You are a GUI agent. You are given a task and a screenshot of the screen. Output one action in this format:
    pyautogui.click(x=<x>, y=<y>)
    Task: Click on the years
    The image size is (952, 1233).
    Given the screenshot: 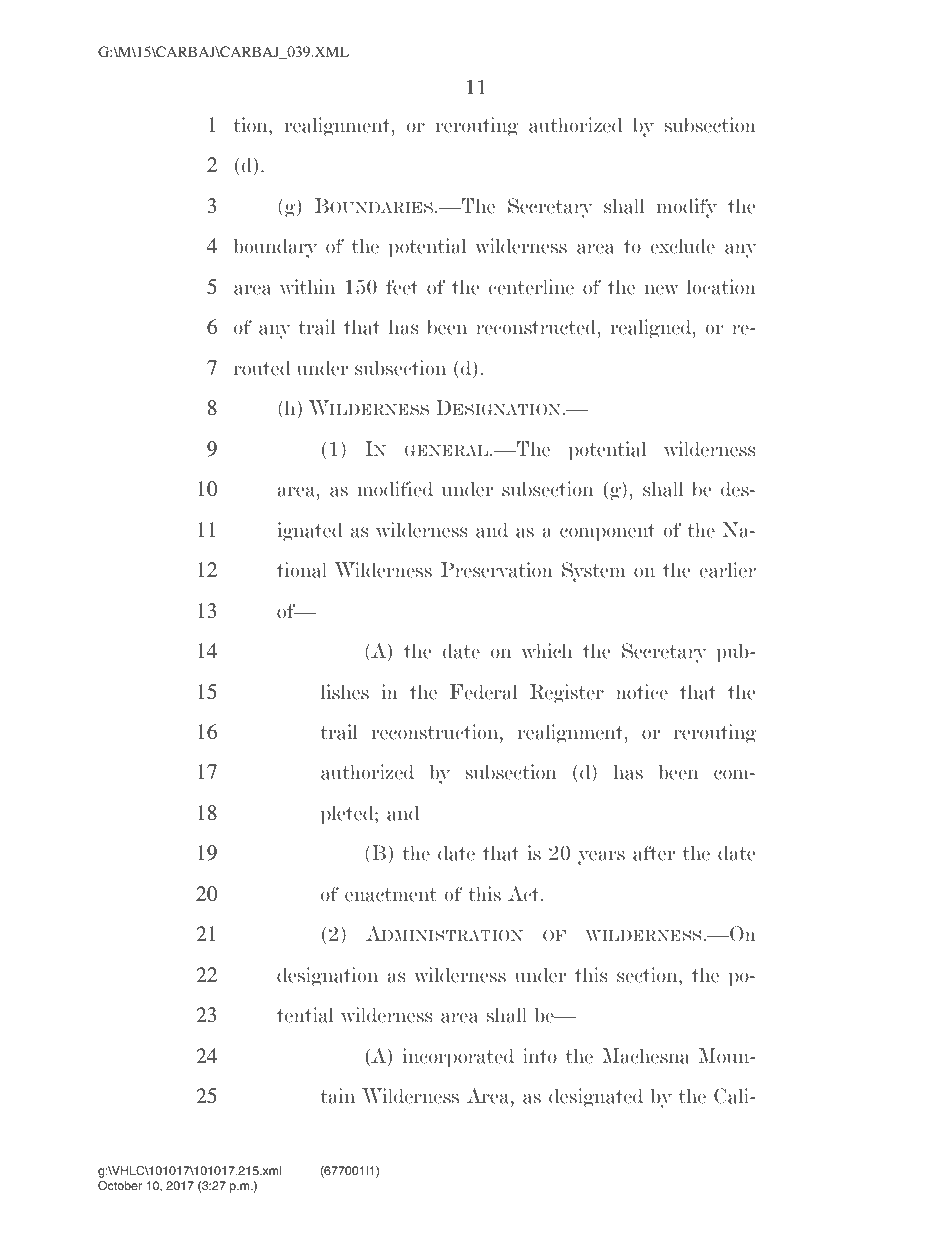 What is the action you would take?
    pyautogui.click(x=601, y=857)
